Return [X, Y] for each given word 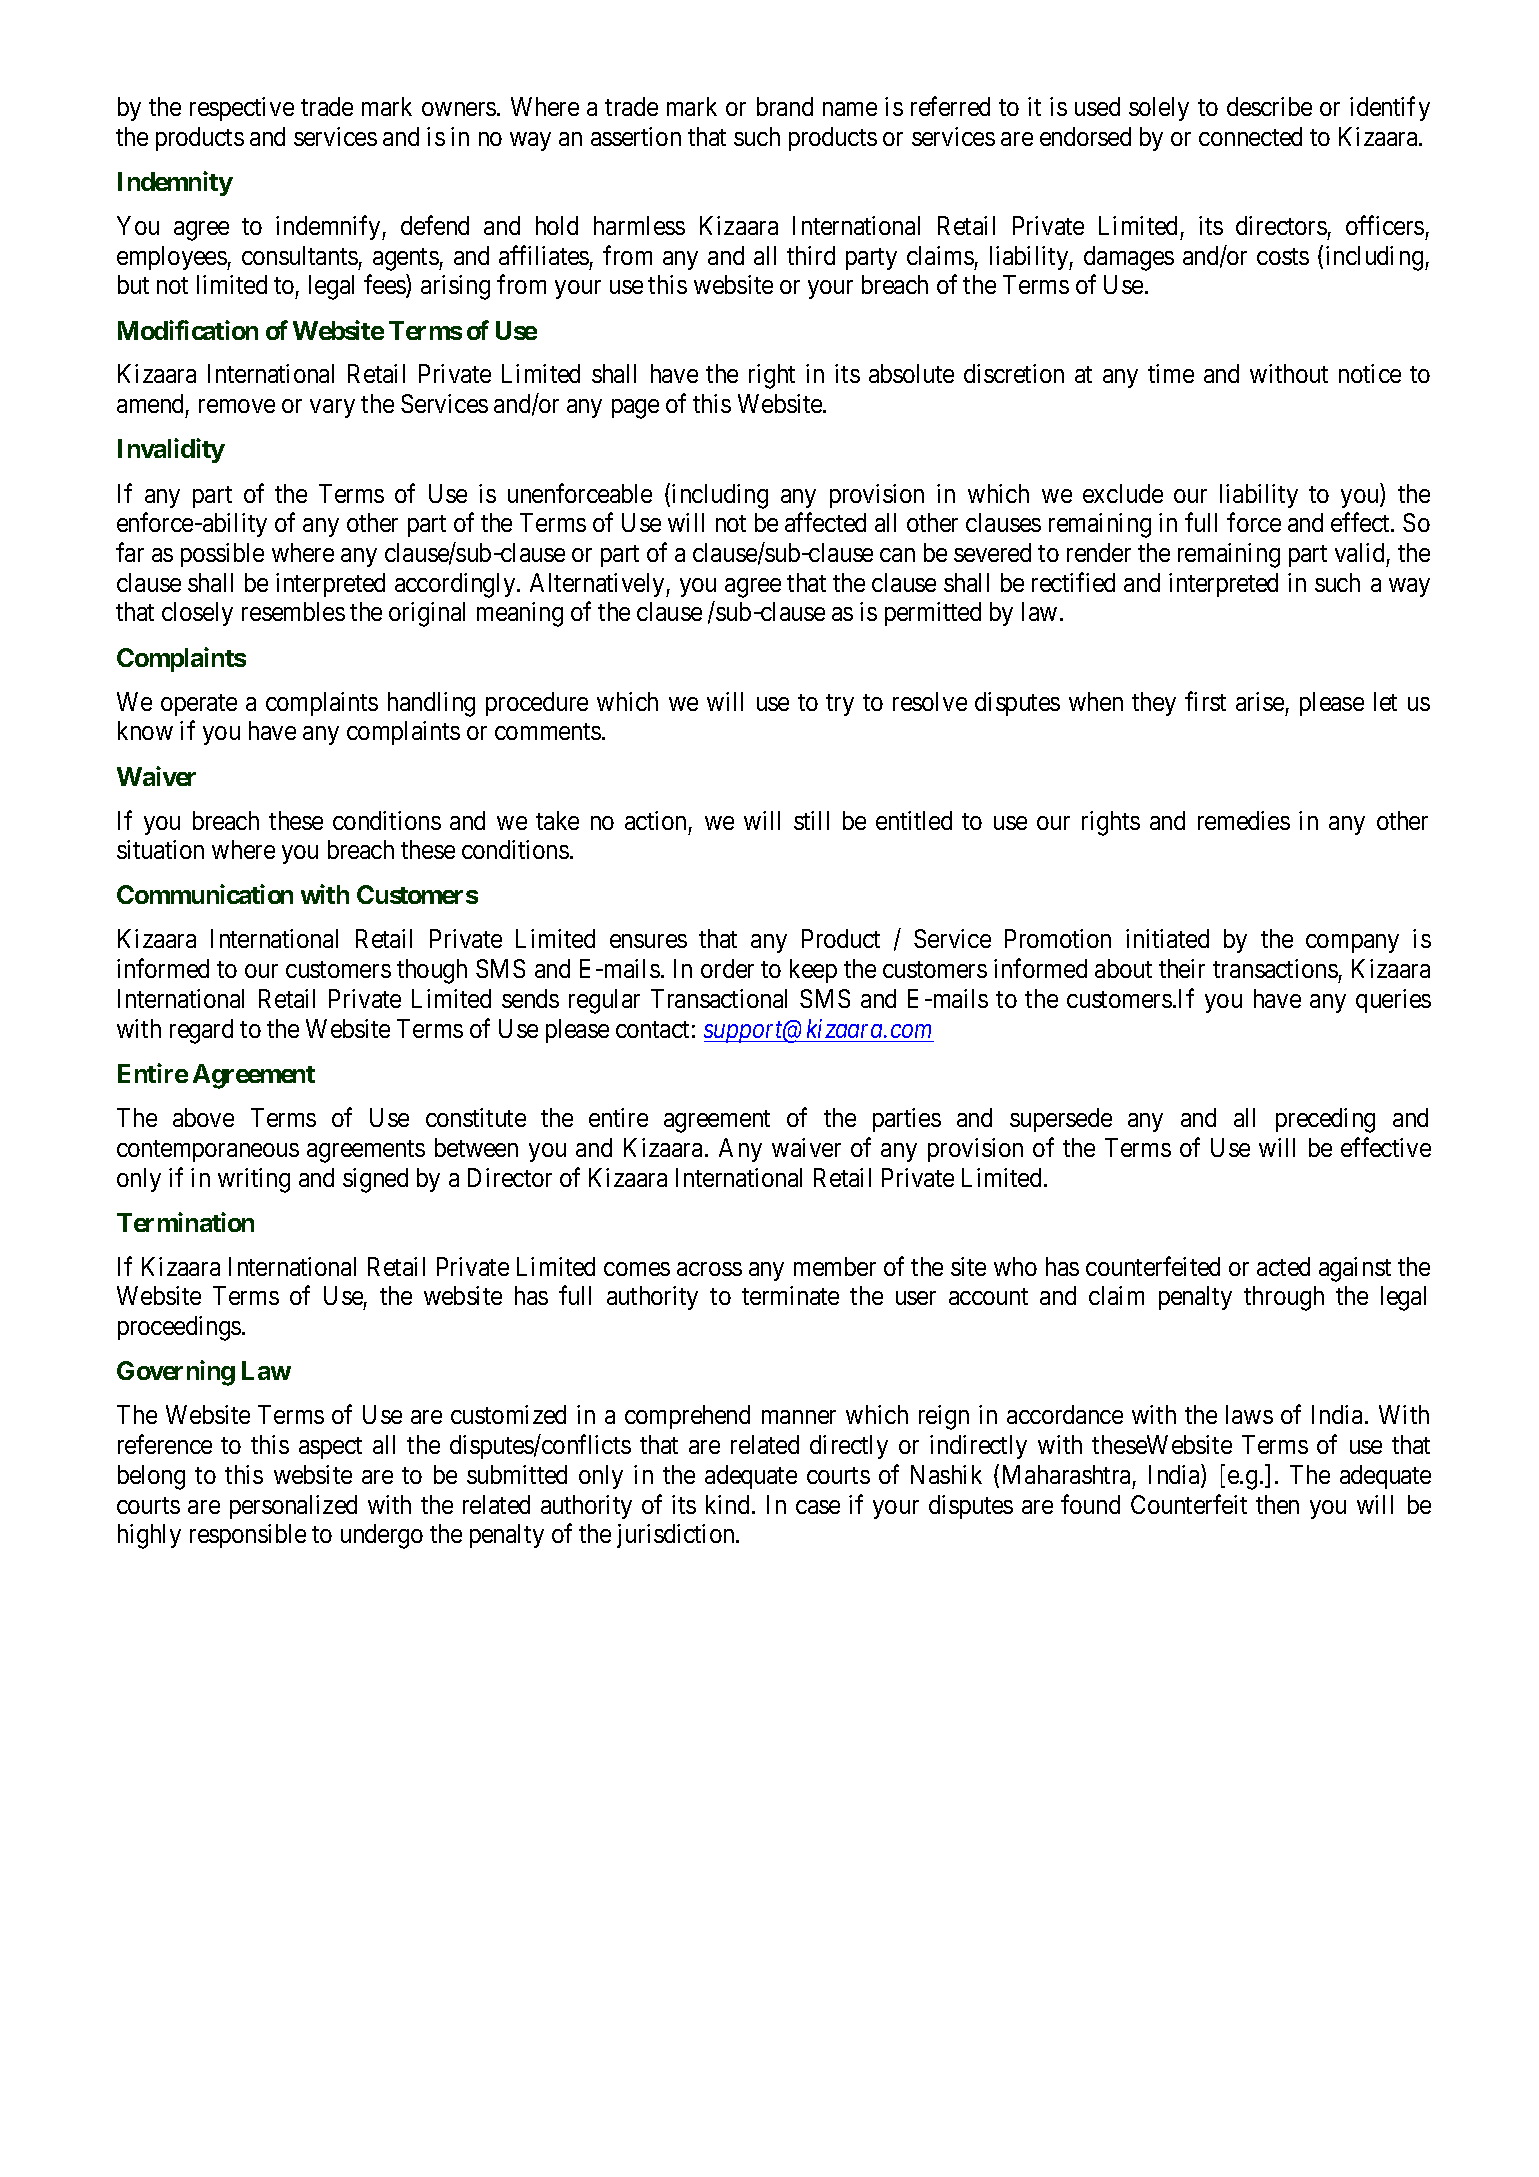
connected [1250, 136]
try [840, 705]
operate [199, 705]
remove [237, 406]
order [727, 968]
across [709, 1269]
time [1171, 373]
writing [254, 1180]
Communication [205, 894]
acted [1283, 1266]
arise [1260, 701]
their [1182, 968]
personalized [293, 1507]
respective [242, 109]
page [635, 409]
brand [785, 106]
